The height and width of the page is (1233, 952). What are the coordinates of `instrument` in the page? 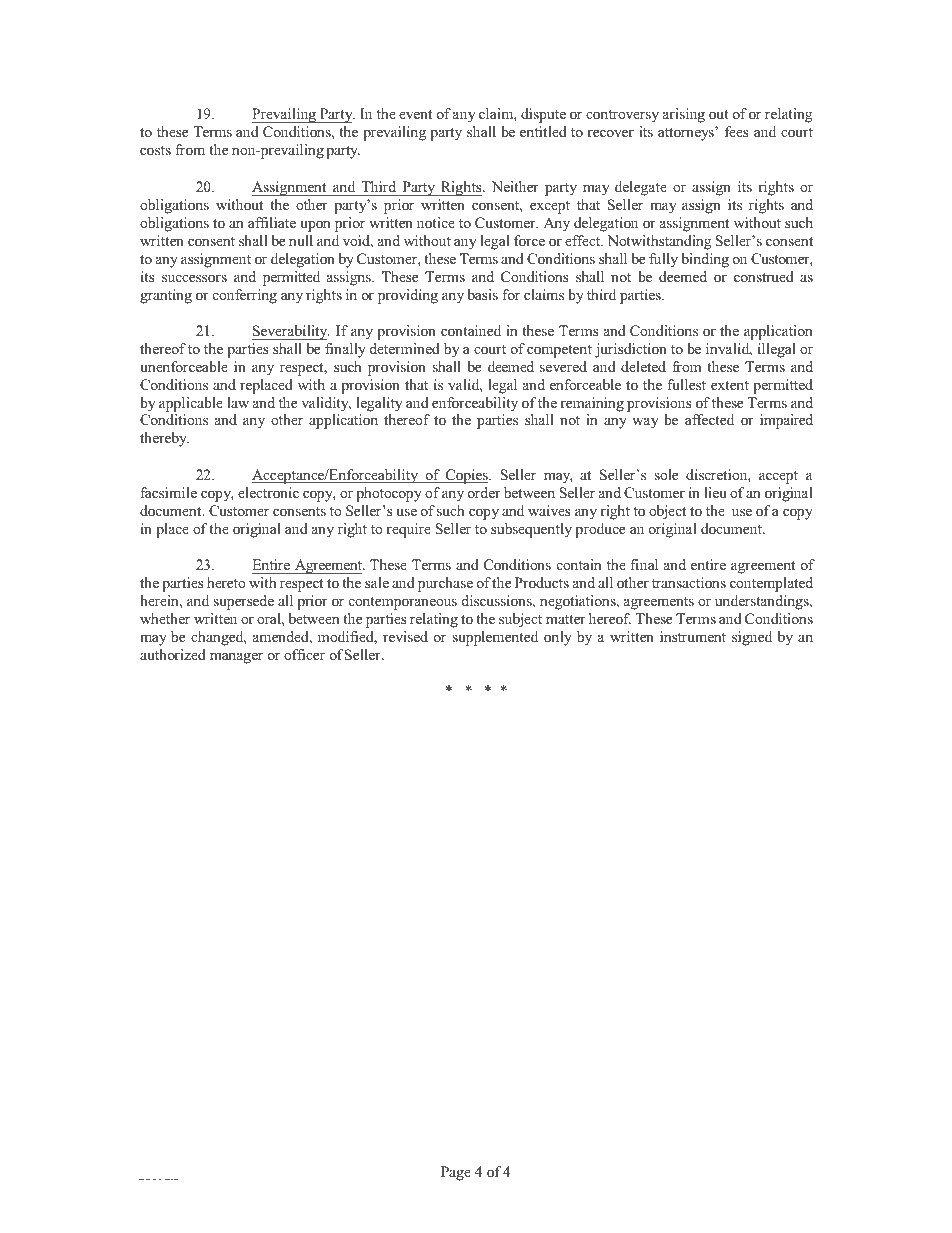 It's located at (693, 636).
